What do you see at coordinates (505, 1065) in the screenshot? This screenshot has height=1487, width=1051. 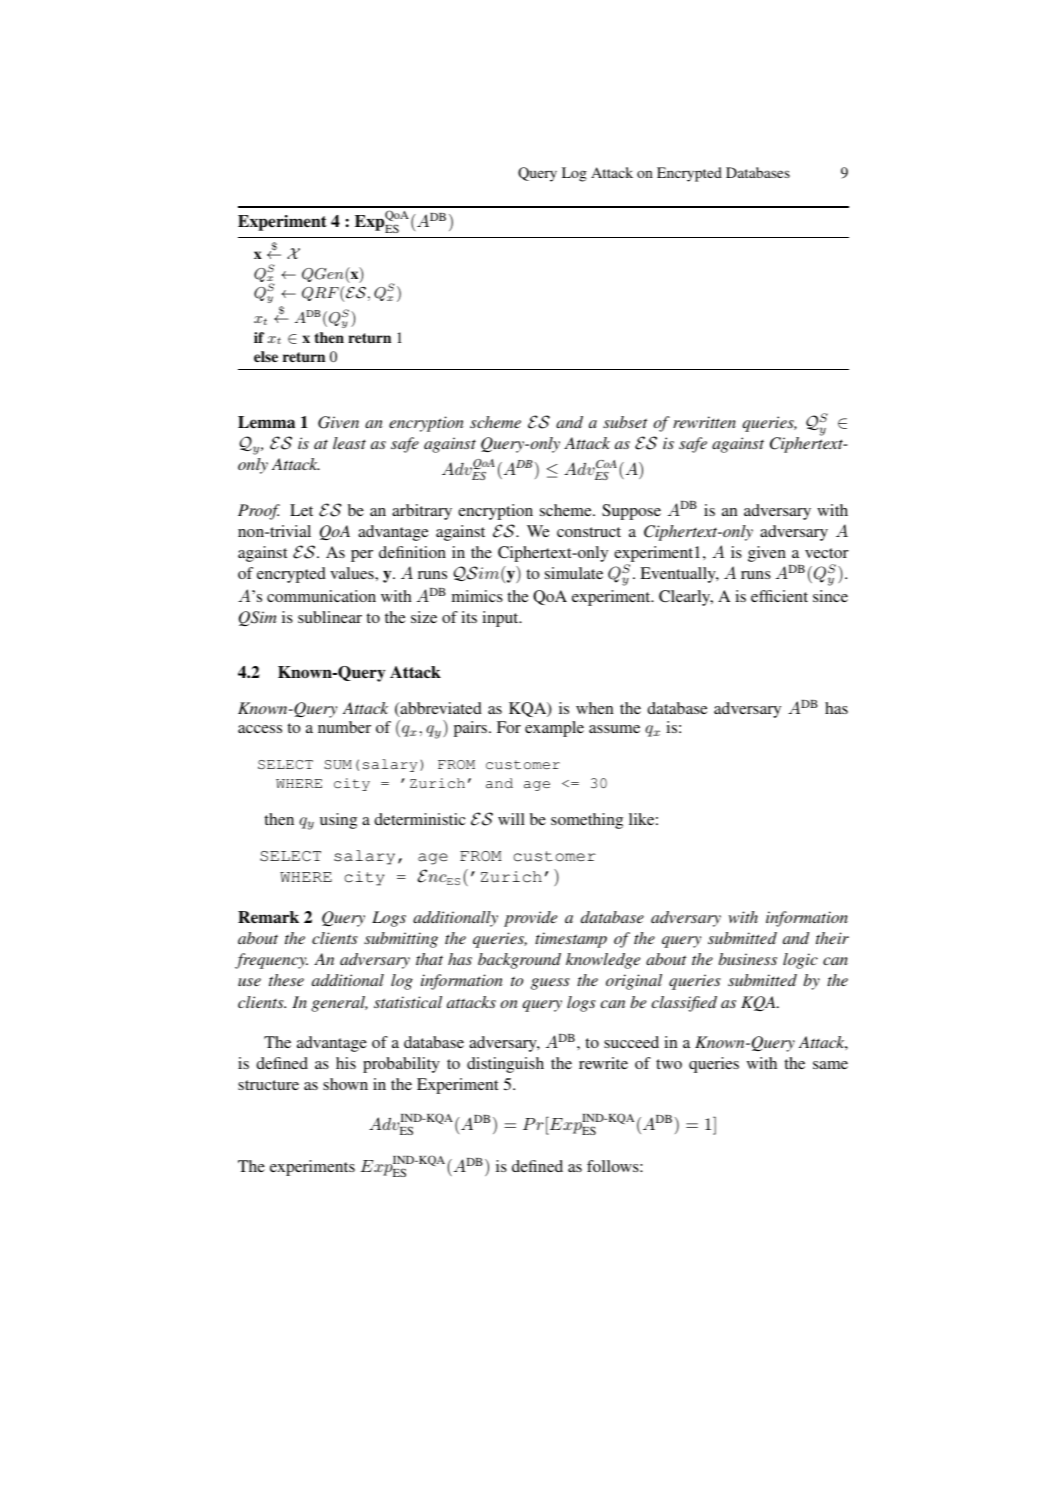 I see `distinguish` at bounding box center [505, 1065].
